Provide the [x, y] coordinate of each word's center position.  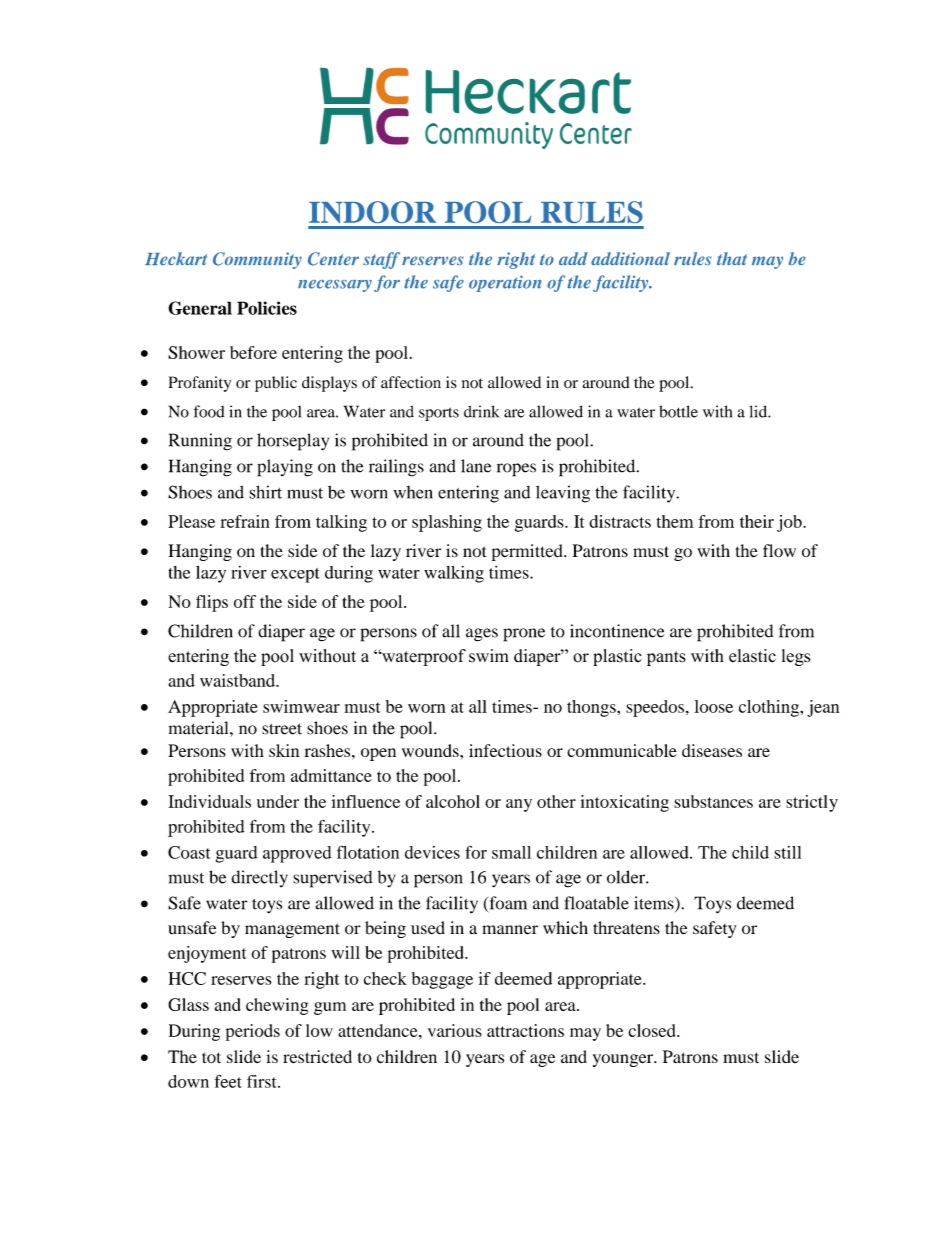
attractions [525, 1030]
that [732, 258]
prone [524, 635]
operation [505, 283]
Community [257, 260]
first [263, 1081]
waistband [238, 680]
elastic [752, 656]
